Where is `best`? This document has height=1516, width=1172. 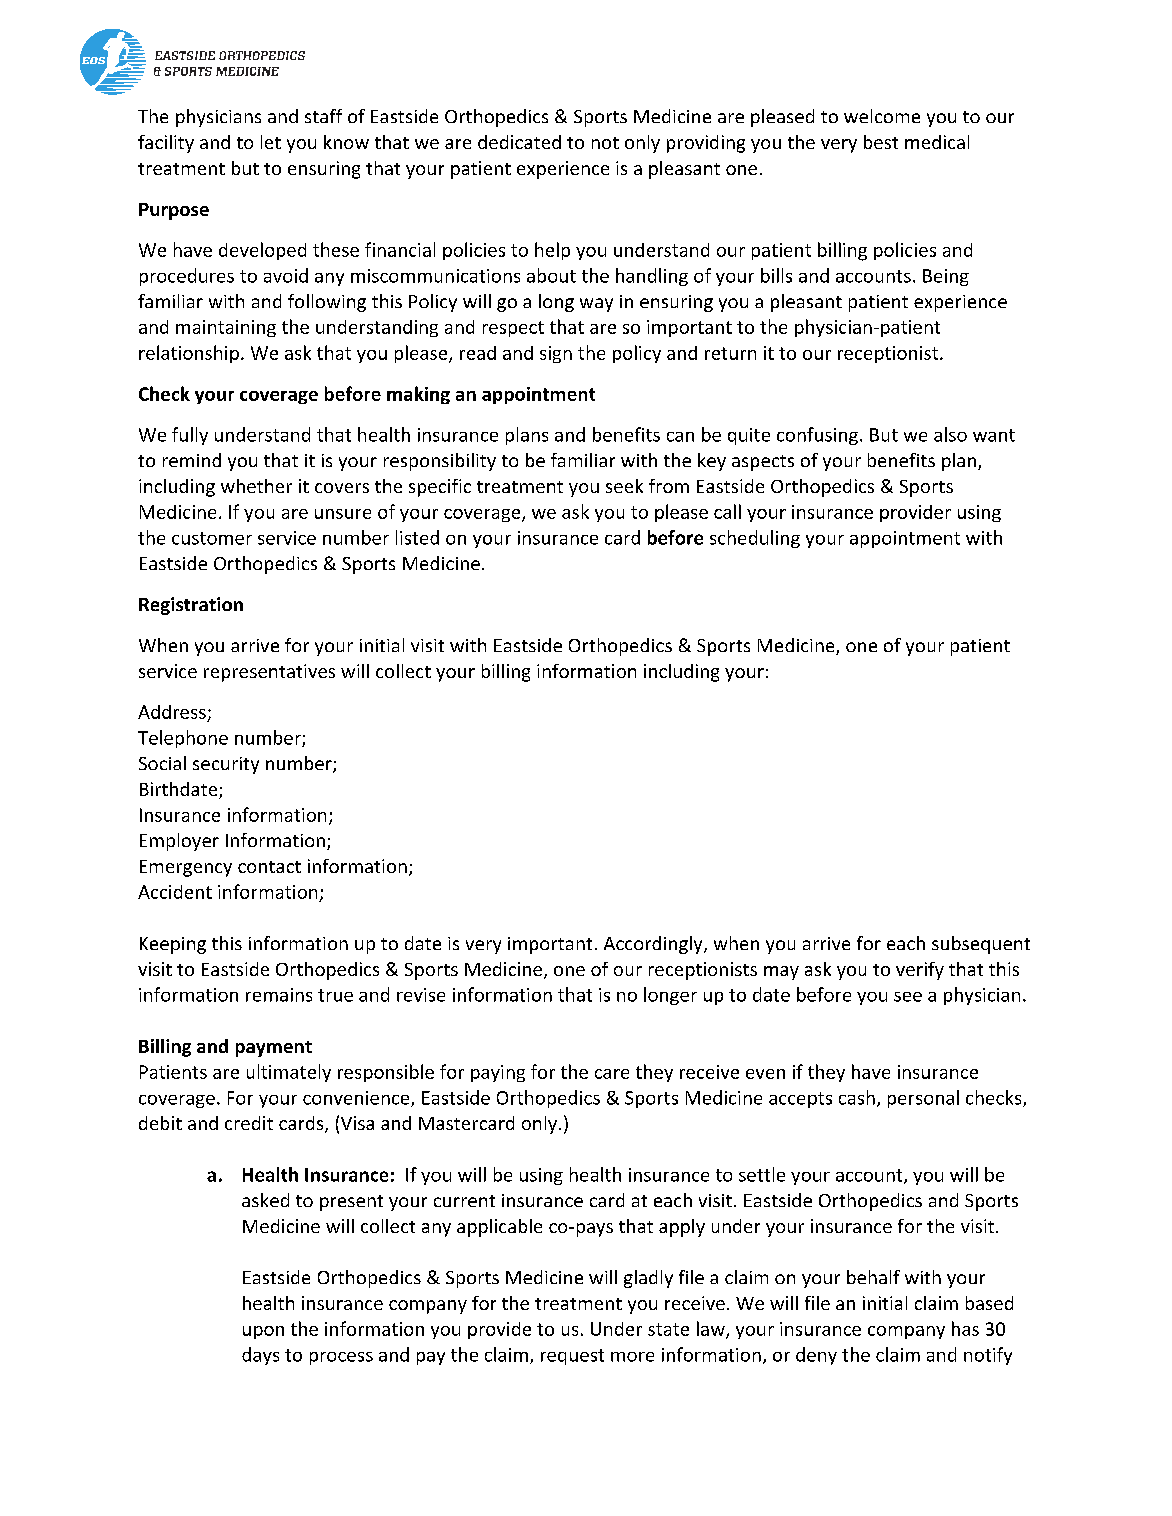
best is located at coordinates (881, 142).
